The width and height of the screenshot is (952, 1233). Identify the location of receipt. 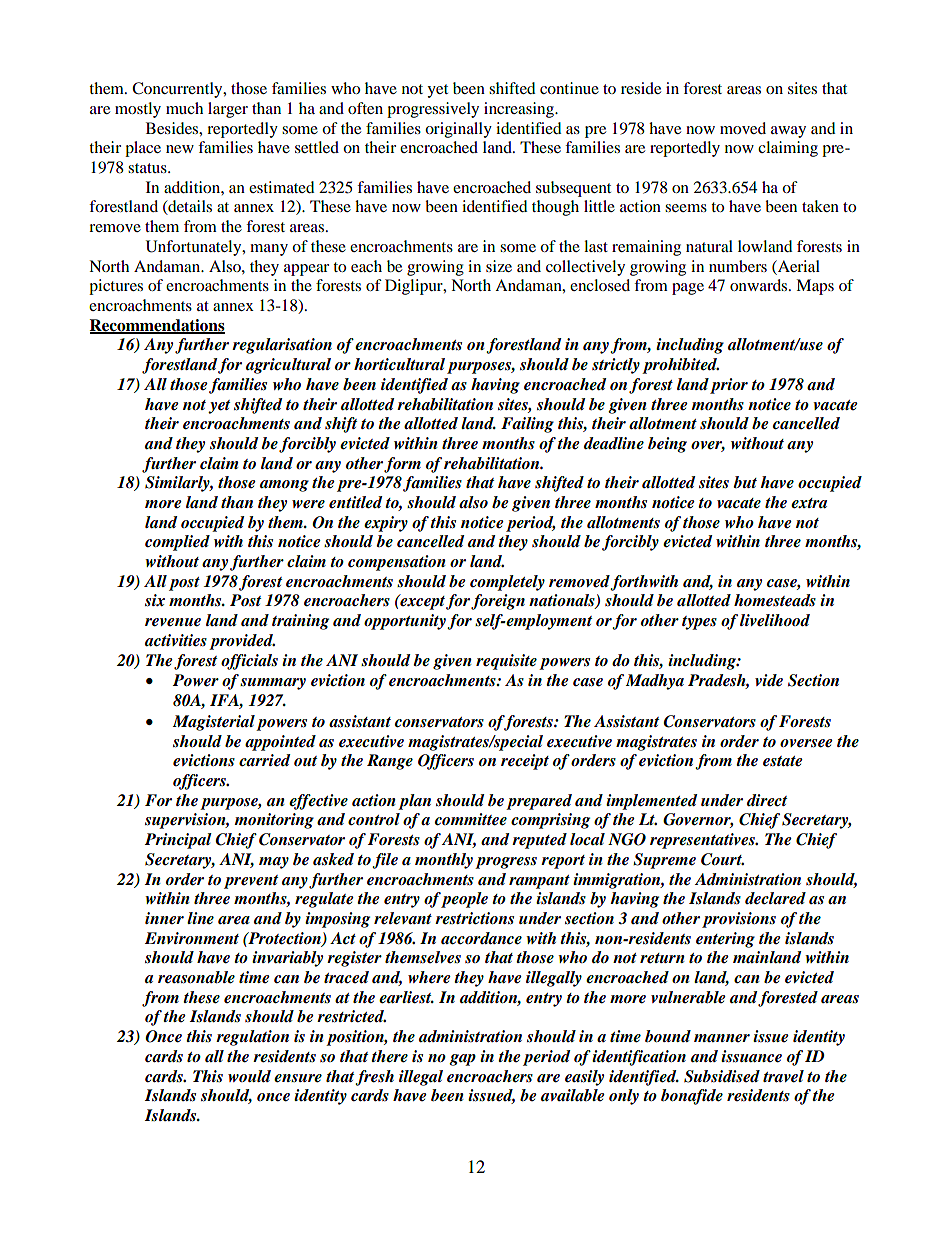
(525, 762).
